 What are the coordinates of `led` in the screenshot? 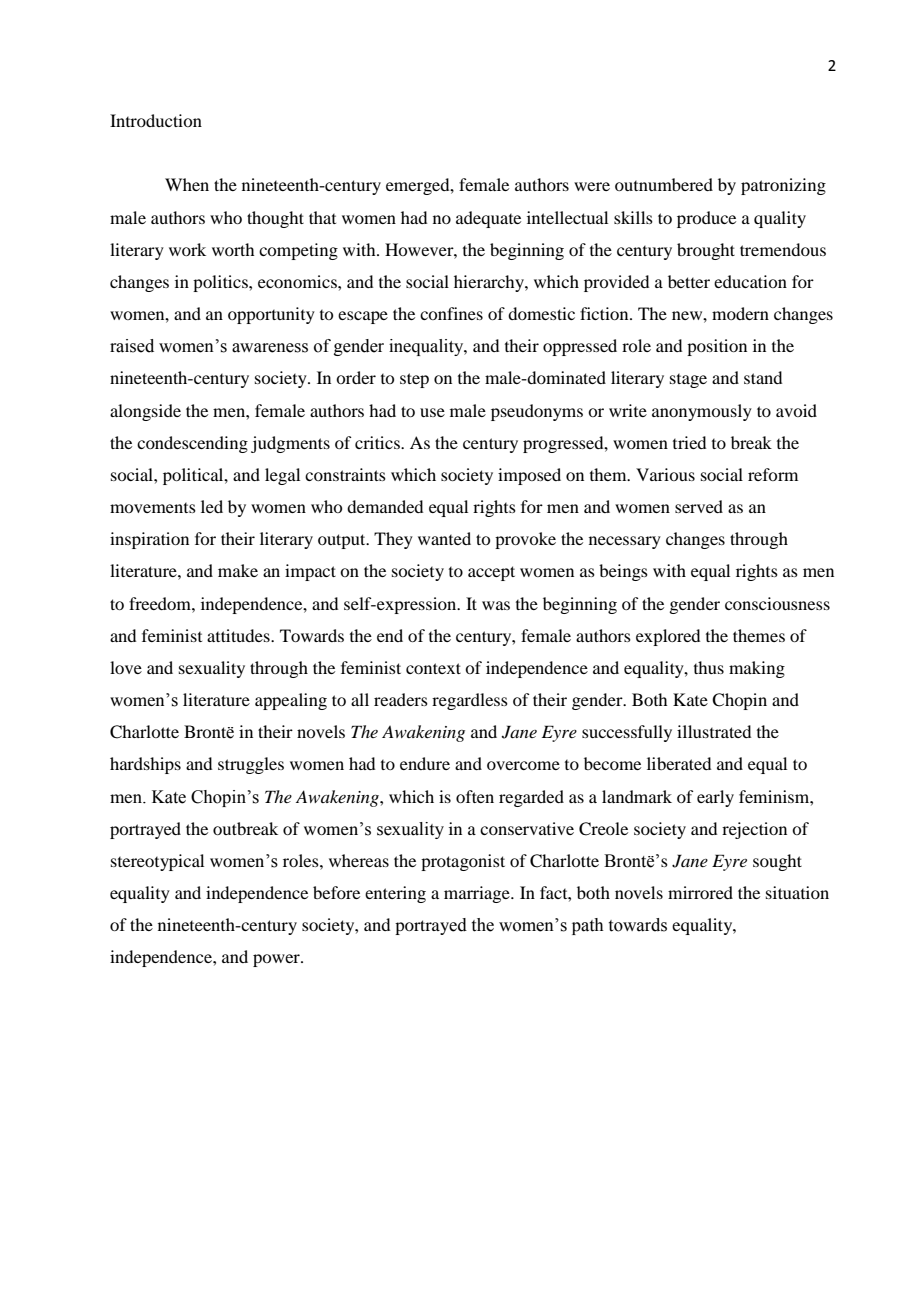 It's located at (212, 506).
